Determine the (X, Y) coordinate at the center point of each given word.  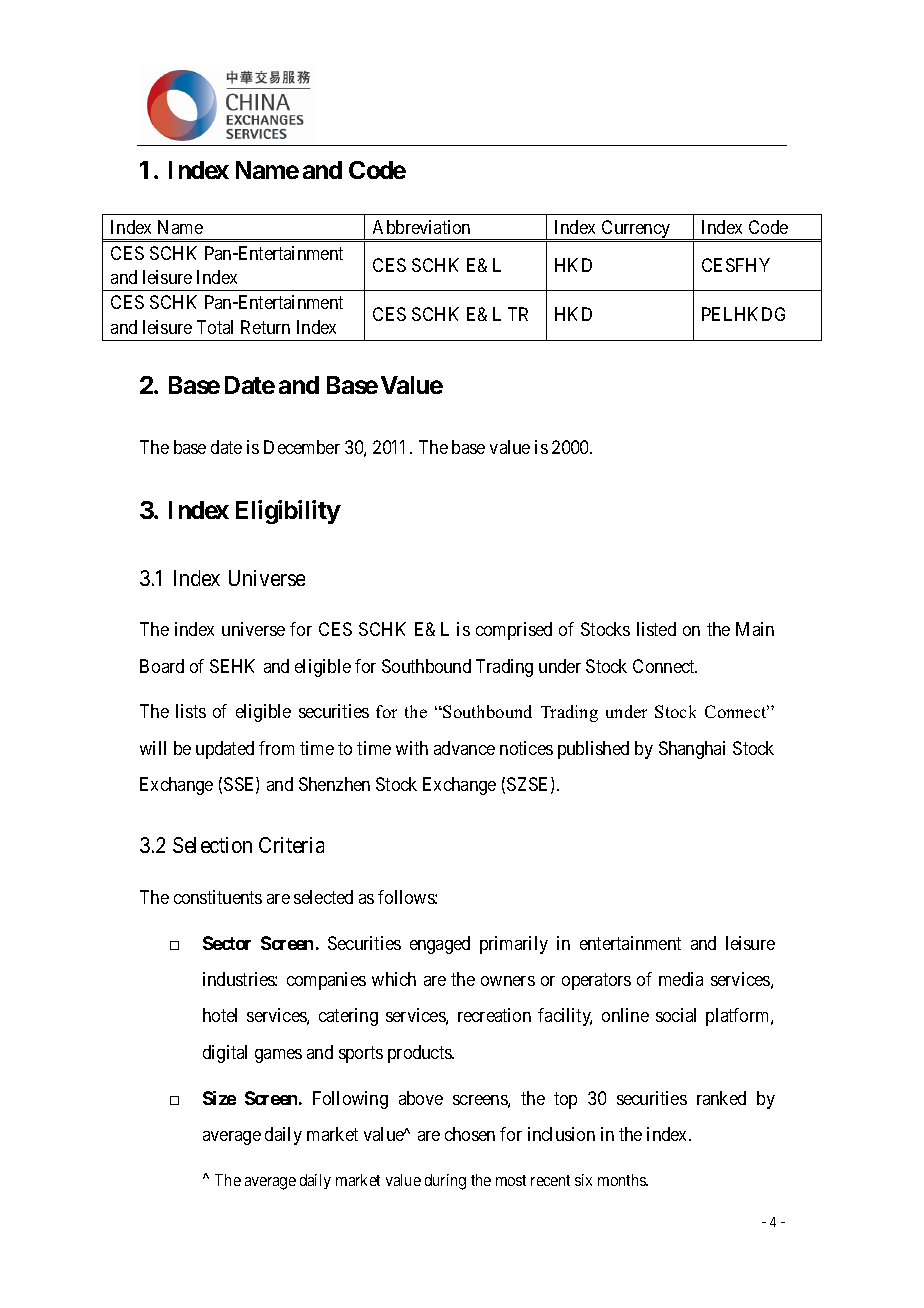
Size (219, 1098)
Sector (227, 943)
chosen (470, 1134)
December (302, 447)
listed (656, 629)
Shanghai (692, 750)
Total (215, 327)
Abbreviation (421, 227)
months (623, 1180)
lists (191, 711)
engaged (440, 945)
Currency (636, 230)
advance (464, 748)
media (681, 979)
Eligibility (288, 512)
